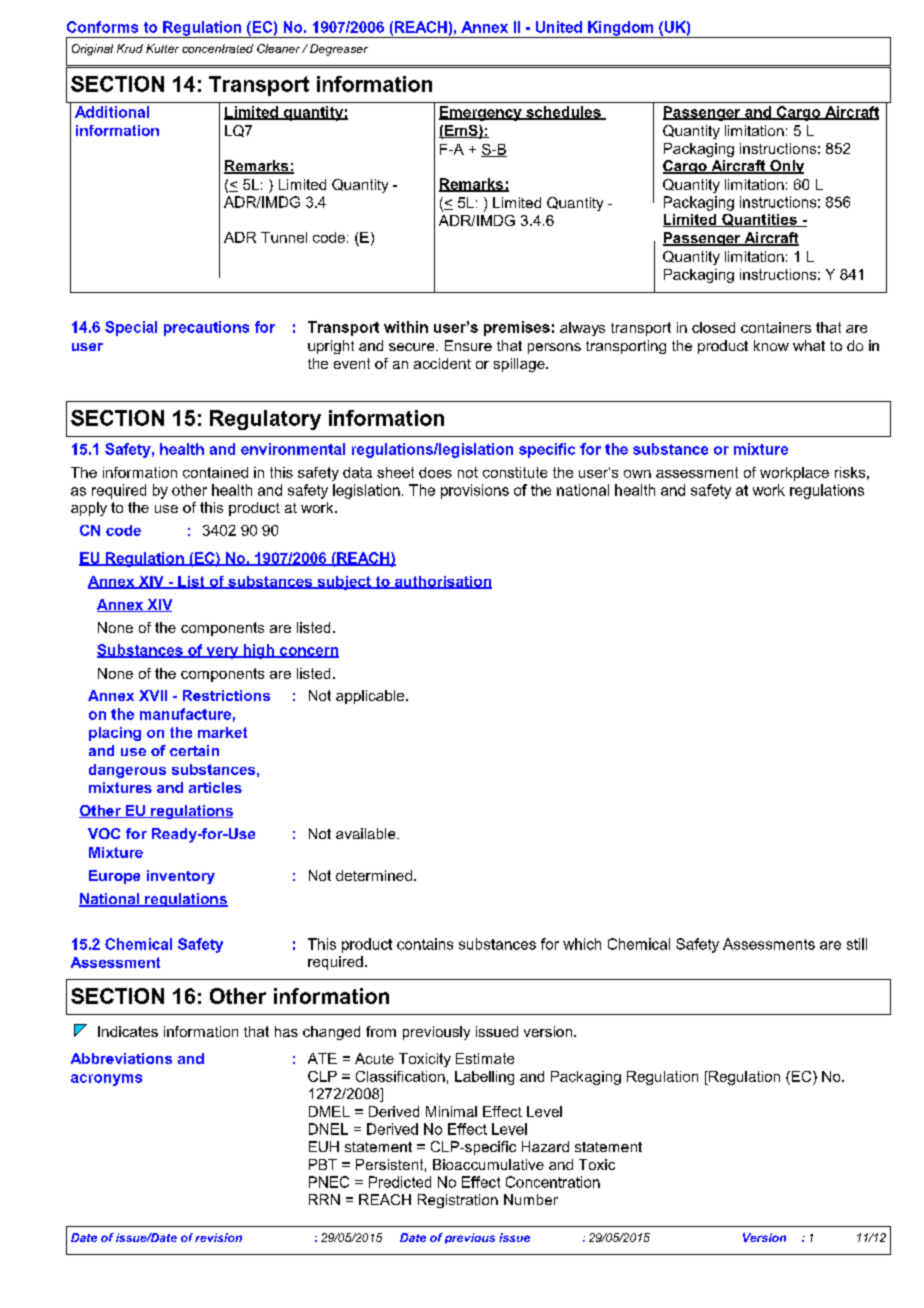 The width and height of the image is (924, 1308). Describe the element at coordinates (181, 877) in the image. I see `inventory` at that location.
